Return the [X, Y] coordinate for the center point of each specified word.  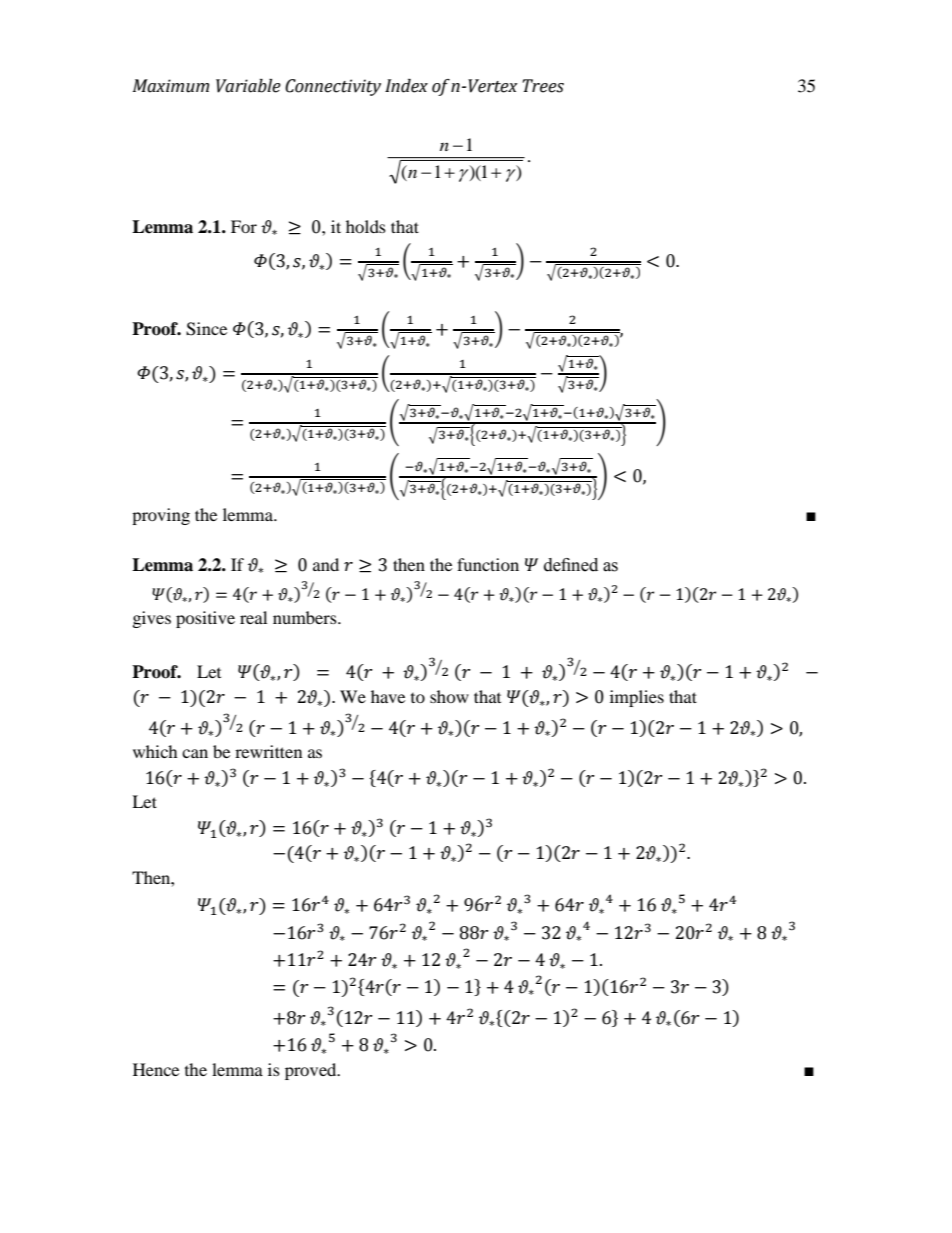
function [488, 564]
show [449, 696]
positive [205, 619]
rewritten [268, 751]
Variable [248, 86]
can [195, 753]
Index [406, 86]
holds [366, 226]
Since [206, 329]
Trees [543, 86]
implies [637, 698]
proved [312, 1071]
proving [161, 516]
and [326, 564]
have [388, 696]
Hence [156, 1069]
